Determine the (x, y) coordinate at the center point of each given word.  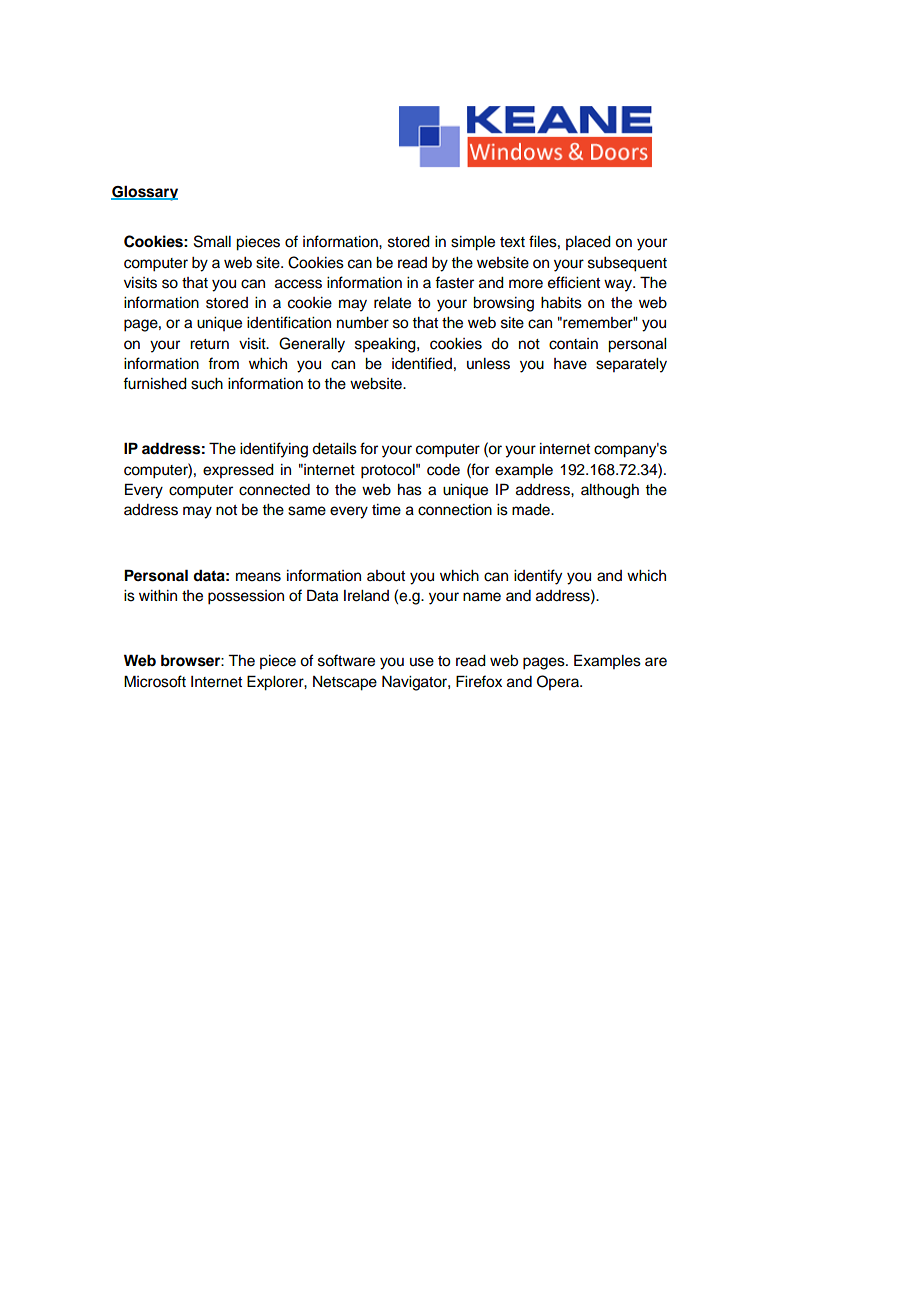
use (422, 662)
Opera (559, 682)
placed (588, 243)
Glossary (144, 193)
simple (473, 243)
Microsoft (155, 681)
